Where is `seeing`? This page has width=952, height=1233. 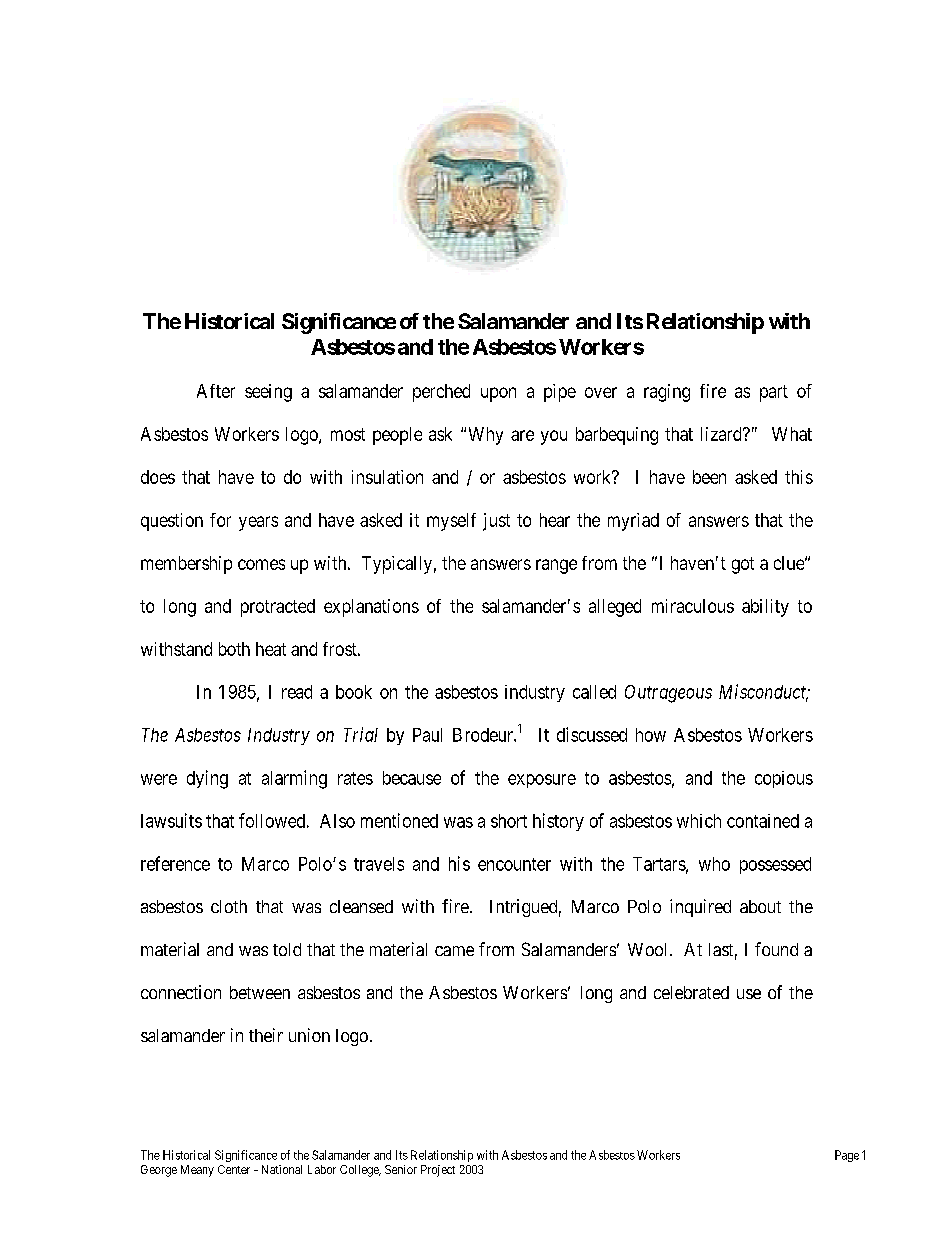 seeing is located at coordinates (268, 393).
